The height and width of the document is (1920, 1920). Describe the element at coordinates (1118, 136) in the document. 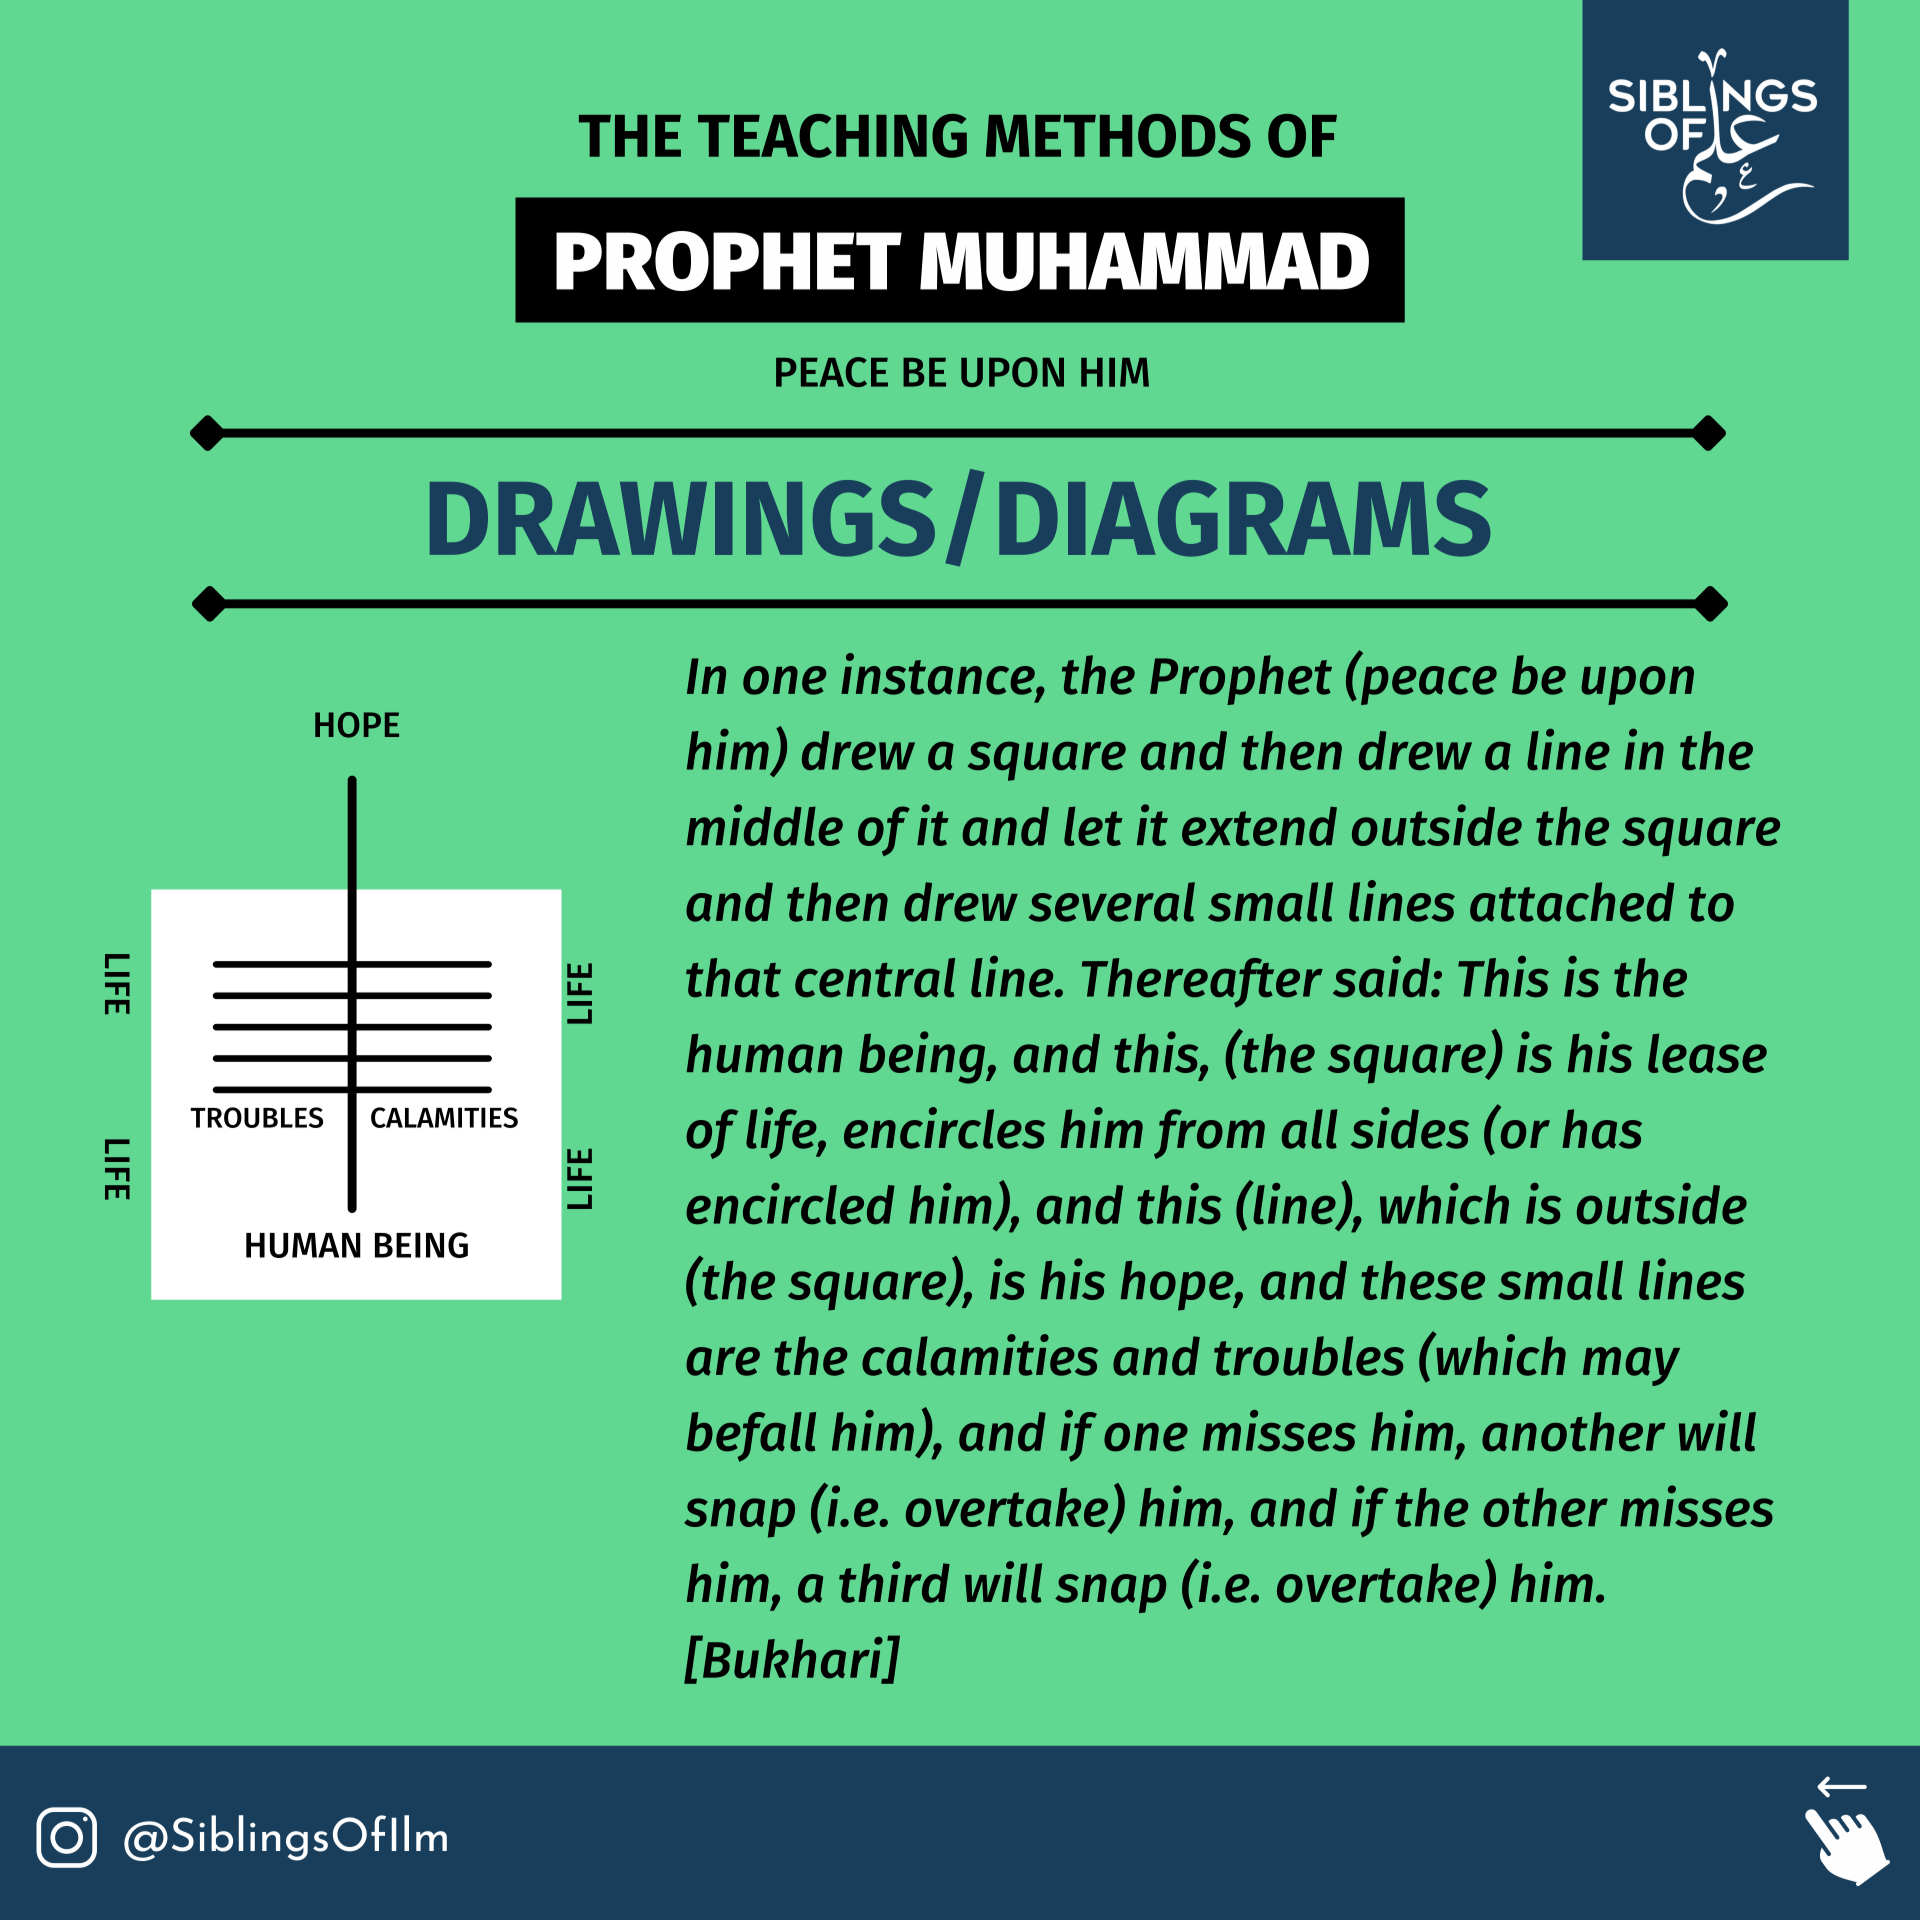

I see `METHODS` at that location.
